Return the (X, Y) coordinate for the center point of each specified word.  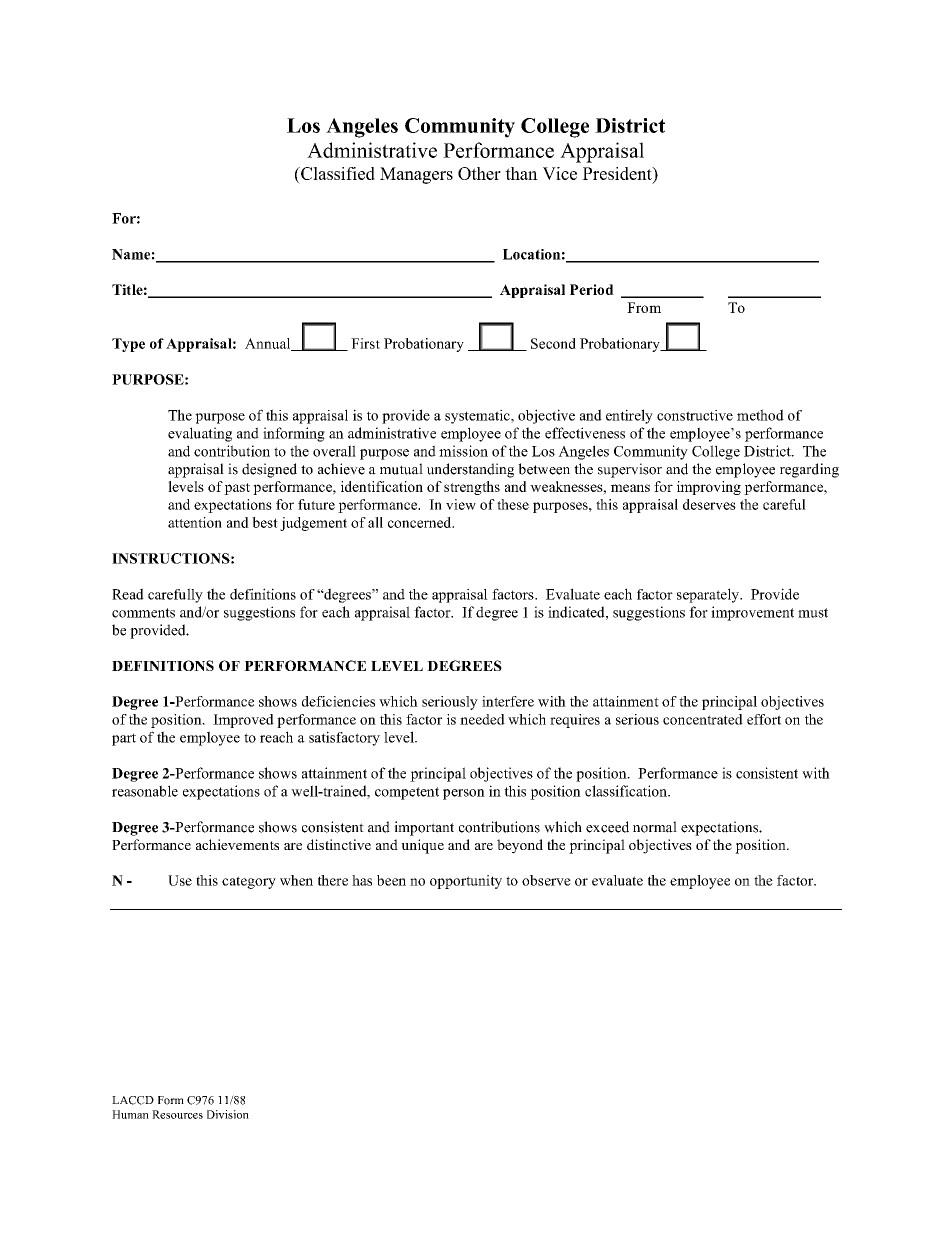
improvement (752, 613)
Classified (337, 173)
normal (655, 827)
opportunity (466, 882)
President (618, 173)
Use (180, 880)
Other (479, 173)
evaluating (200, 434)
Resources (177, 1114)
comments (143, 613)
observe (546, 880)
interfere (508, 701)
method (760, 415)
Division (228, 1114)
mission (463, 451)
